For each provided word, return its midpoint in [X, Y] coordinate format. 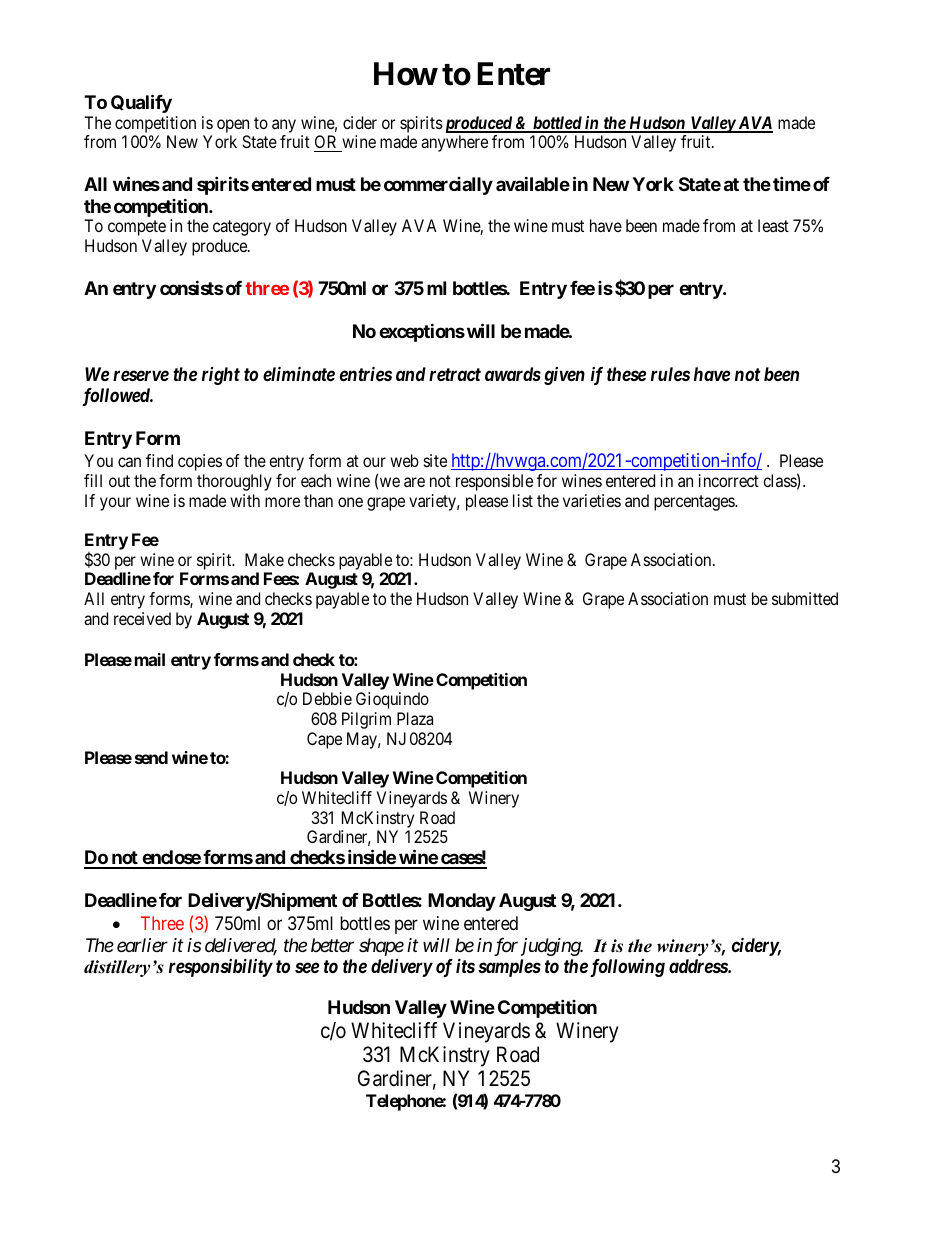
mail [150, 659]
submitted [805, 598]
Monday [462, 902]
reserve [141, 375]
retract [455, 374]
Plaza [415, 718]
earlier [142, 945]
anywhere [454, 143]
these [626, 374]
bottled [557, 124]
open [233, 126]
